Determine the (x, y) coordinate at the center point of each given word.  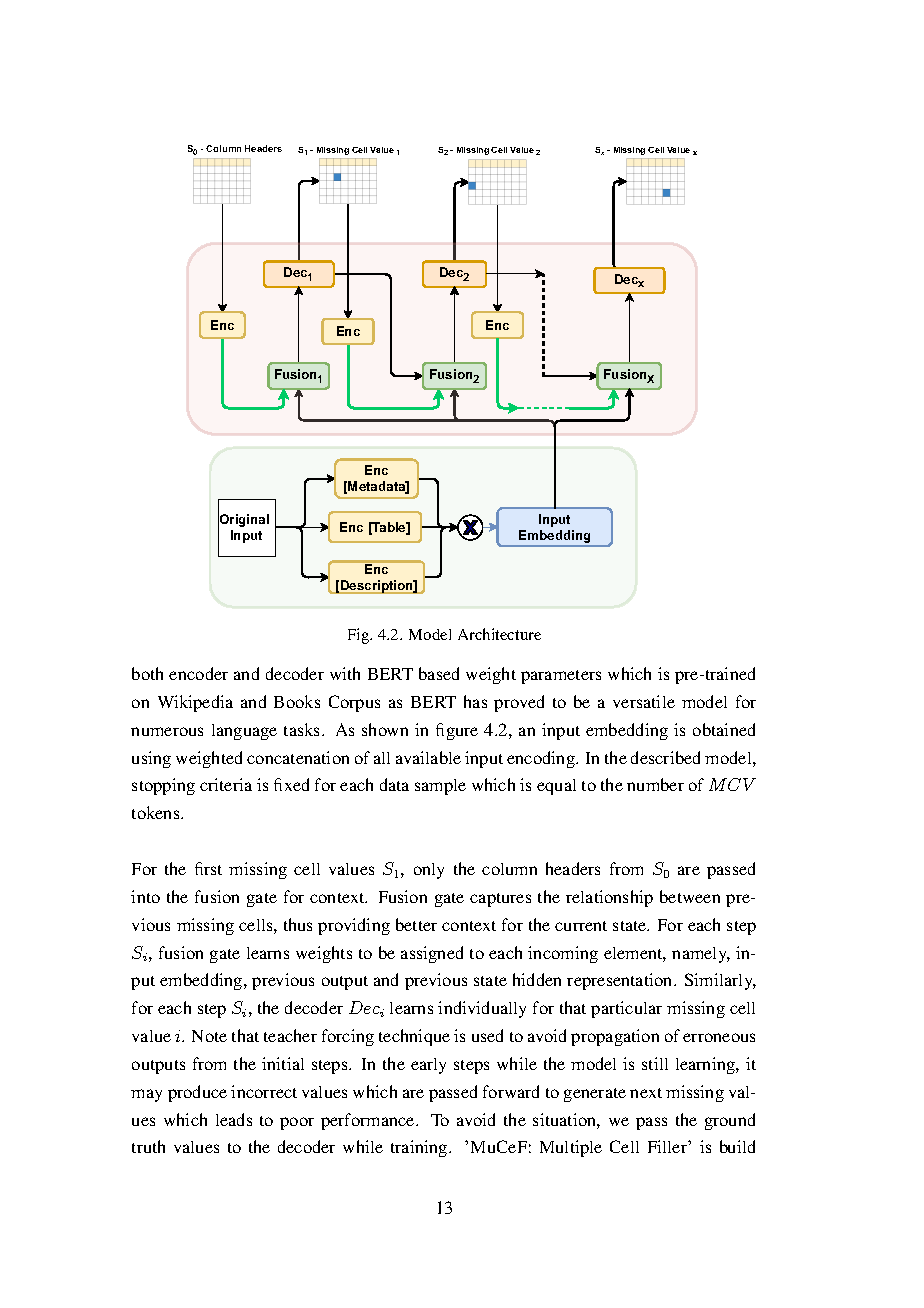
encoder (198, 673)
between (690, 896)
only (429, 871)
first (208, 868)
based (439, 673)
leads (234, 1119)
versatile (644, 701)
